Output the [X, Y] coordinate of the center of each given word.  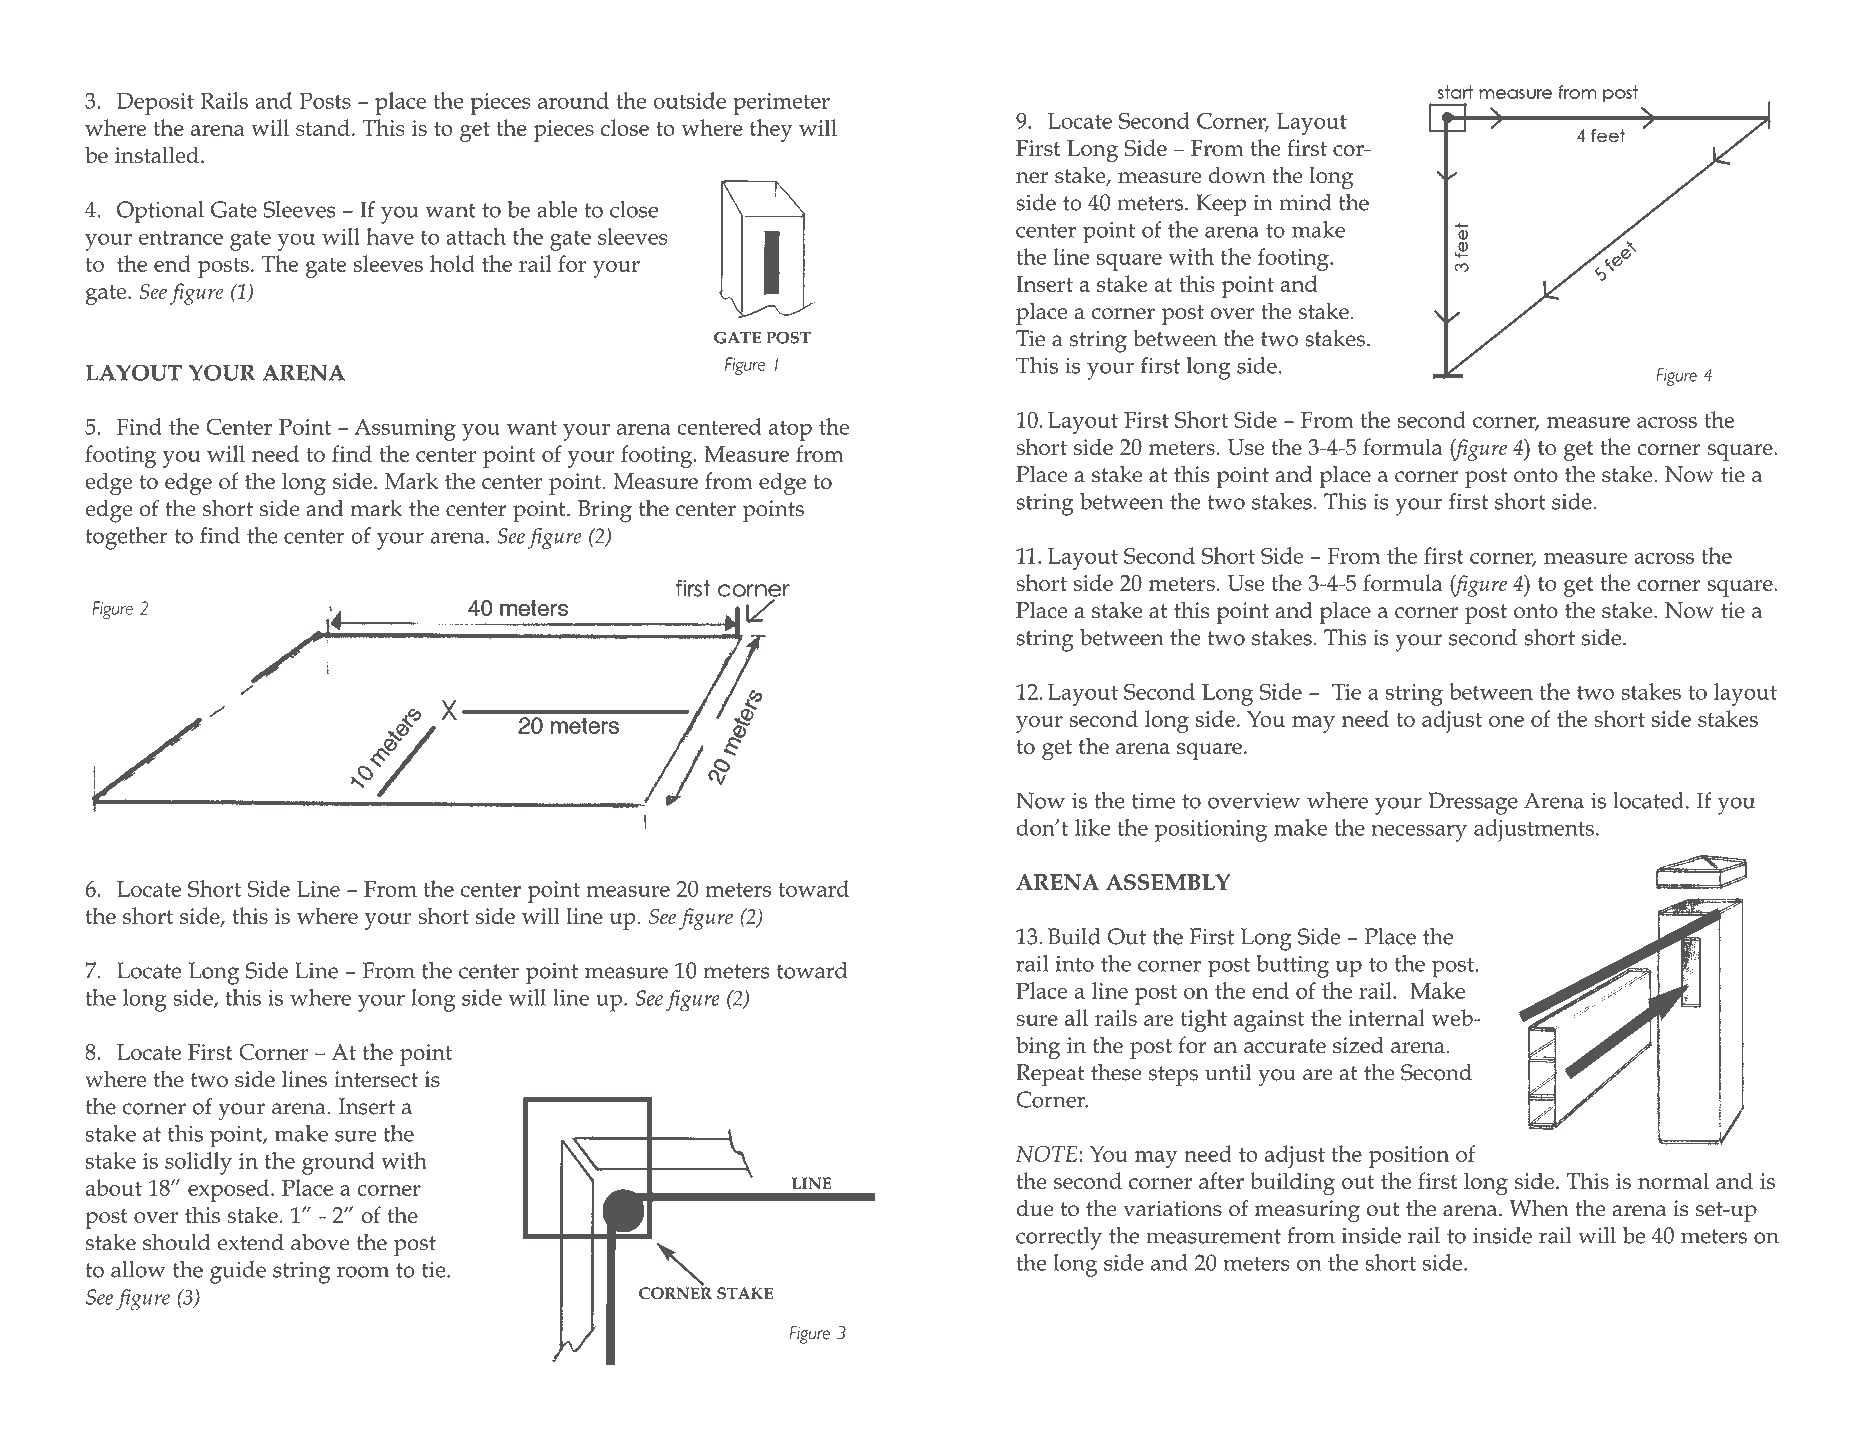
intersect [376, 1079]
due [1035, 1208]
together [126, 538]
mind [1305, 202]
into [1075, 964]
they [771, 130]
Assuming [405, 430]
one [1506, 721]
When [1539, 1208]
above [320, 1242]
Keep [1221, 205]
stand [323, 127]
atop [790, 431]
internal [1386, 1017]
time [1153, 801]
